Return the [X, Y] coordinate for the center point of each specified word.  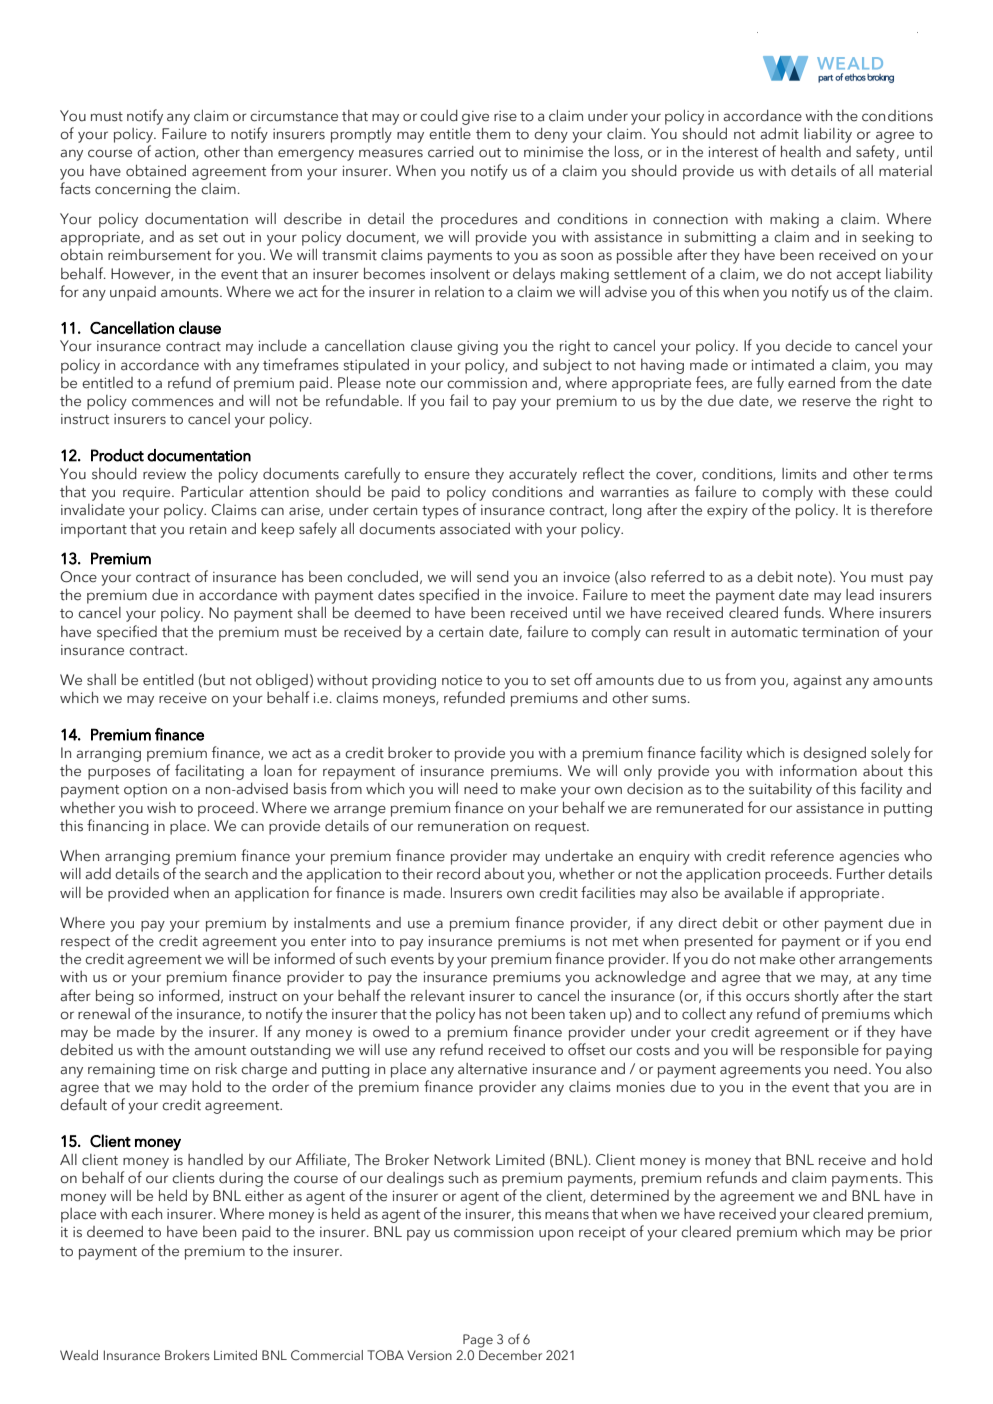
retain [208, 529]
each [146, 1214]
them [493, 134]
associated [475, 529]
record [458, 874]
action [176, 153]
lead [860, 595]
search [226, 874]
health [801, 152]
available [753, 893]
